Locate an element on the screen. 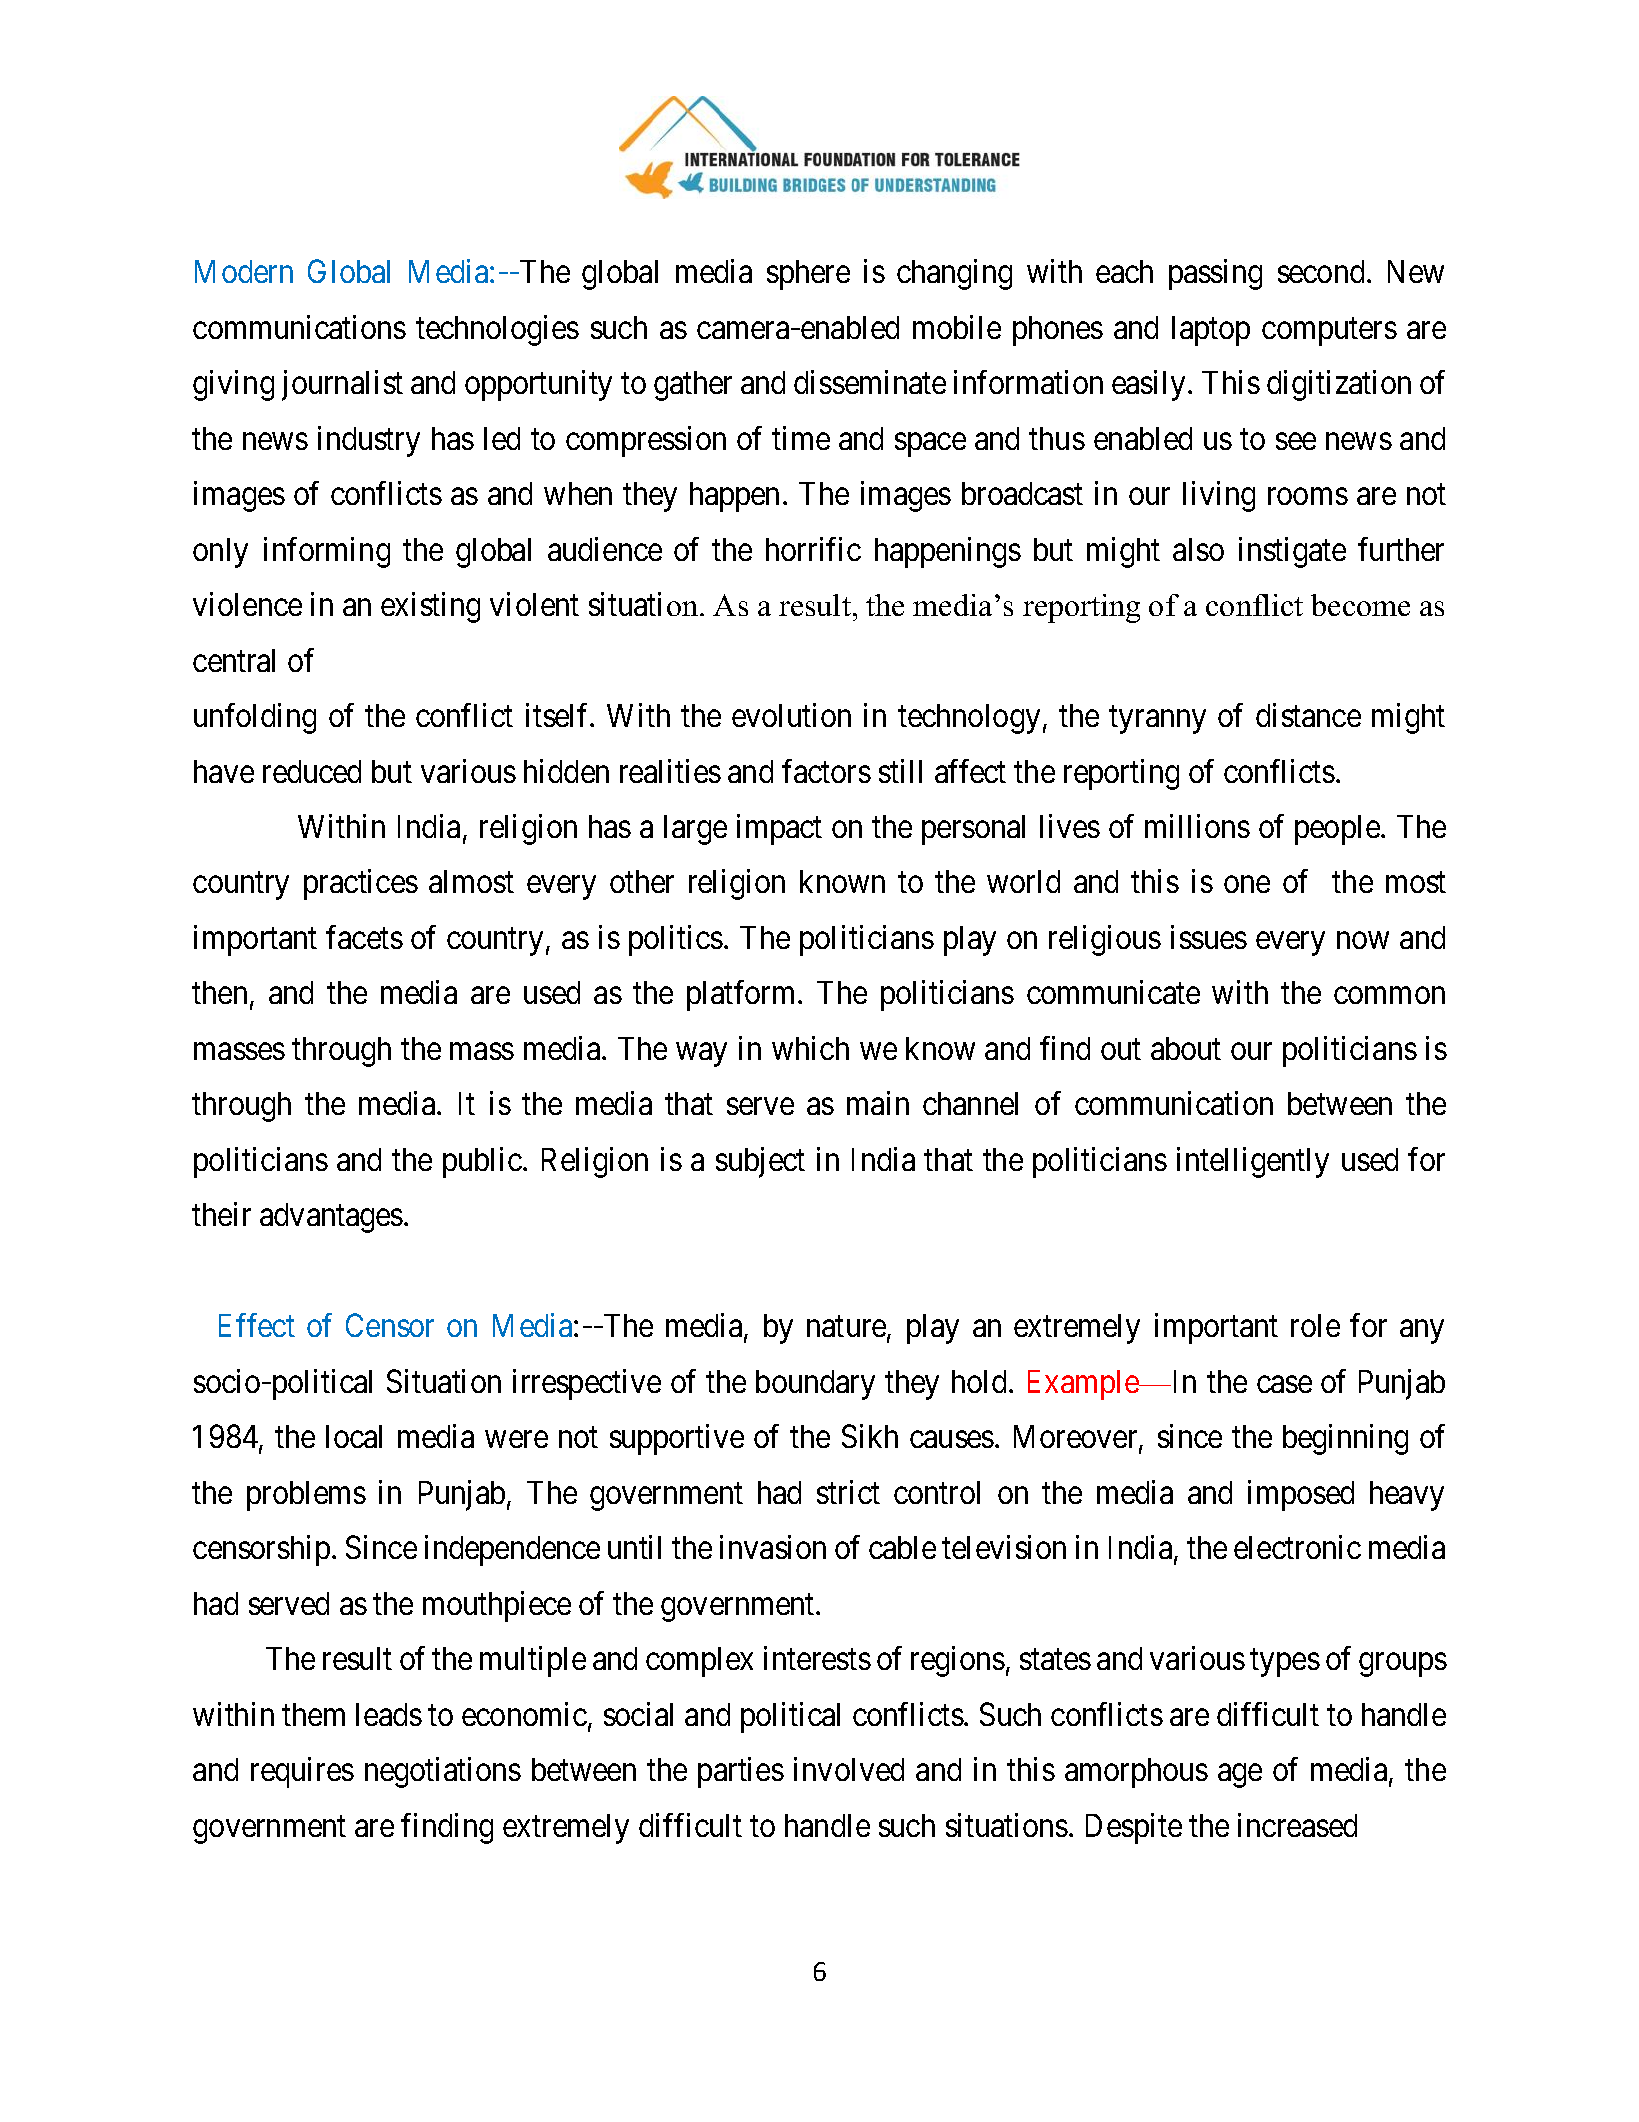  computers is located at coordinates (1329, 332).
